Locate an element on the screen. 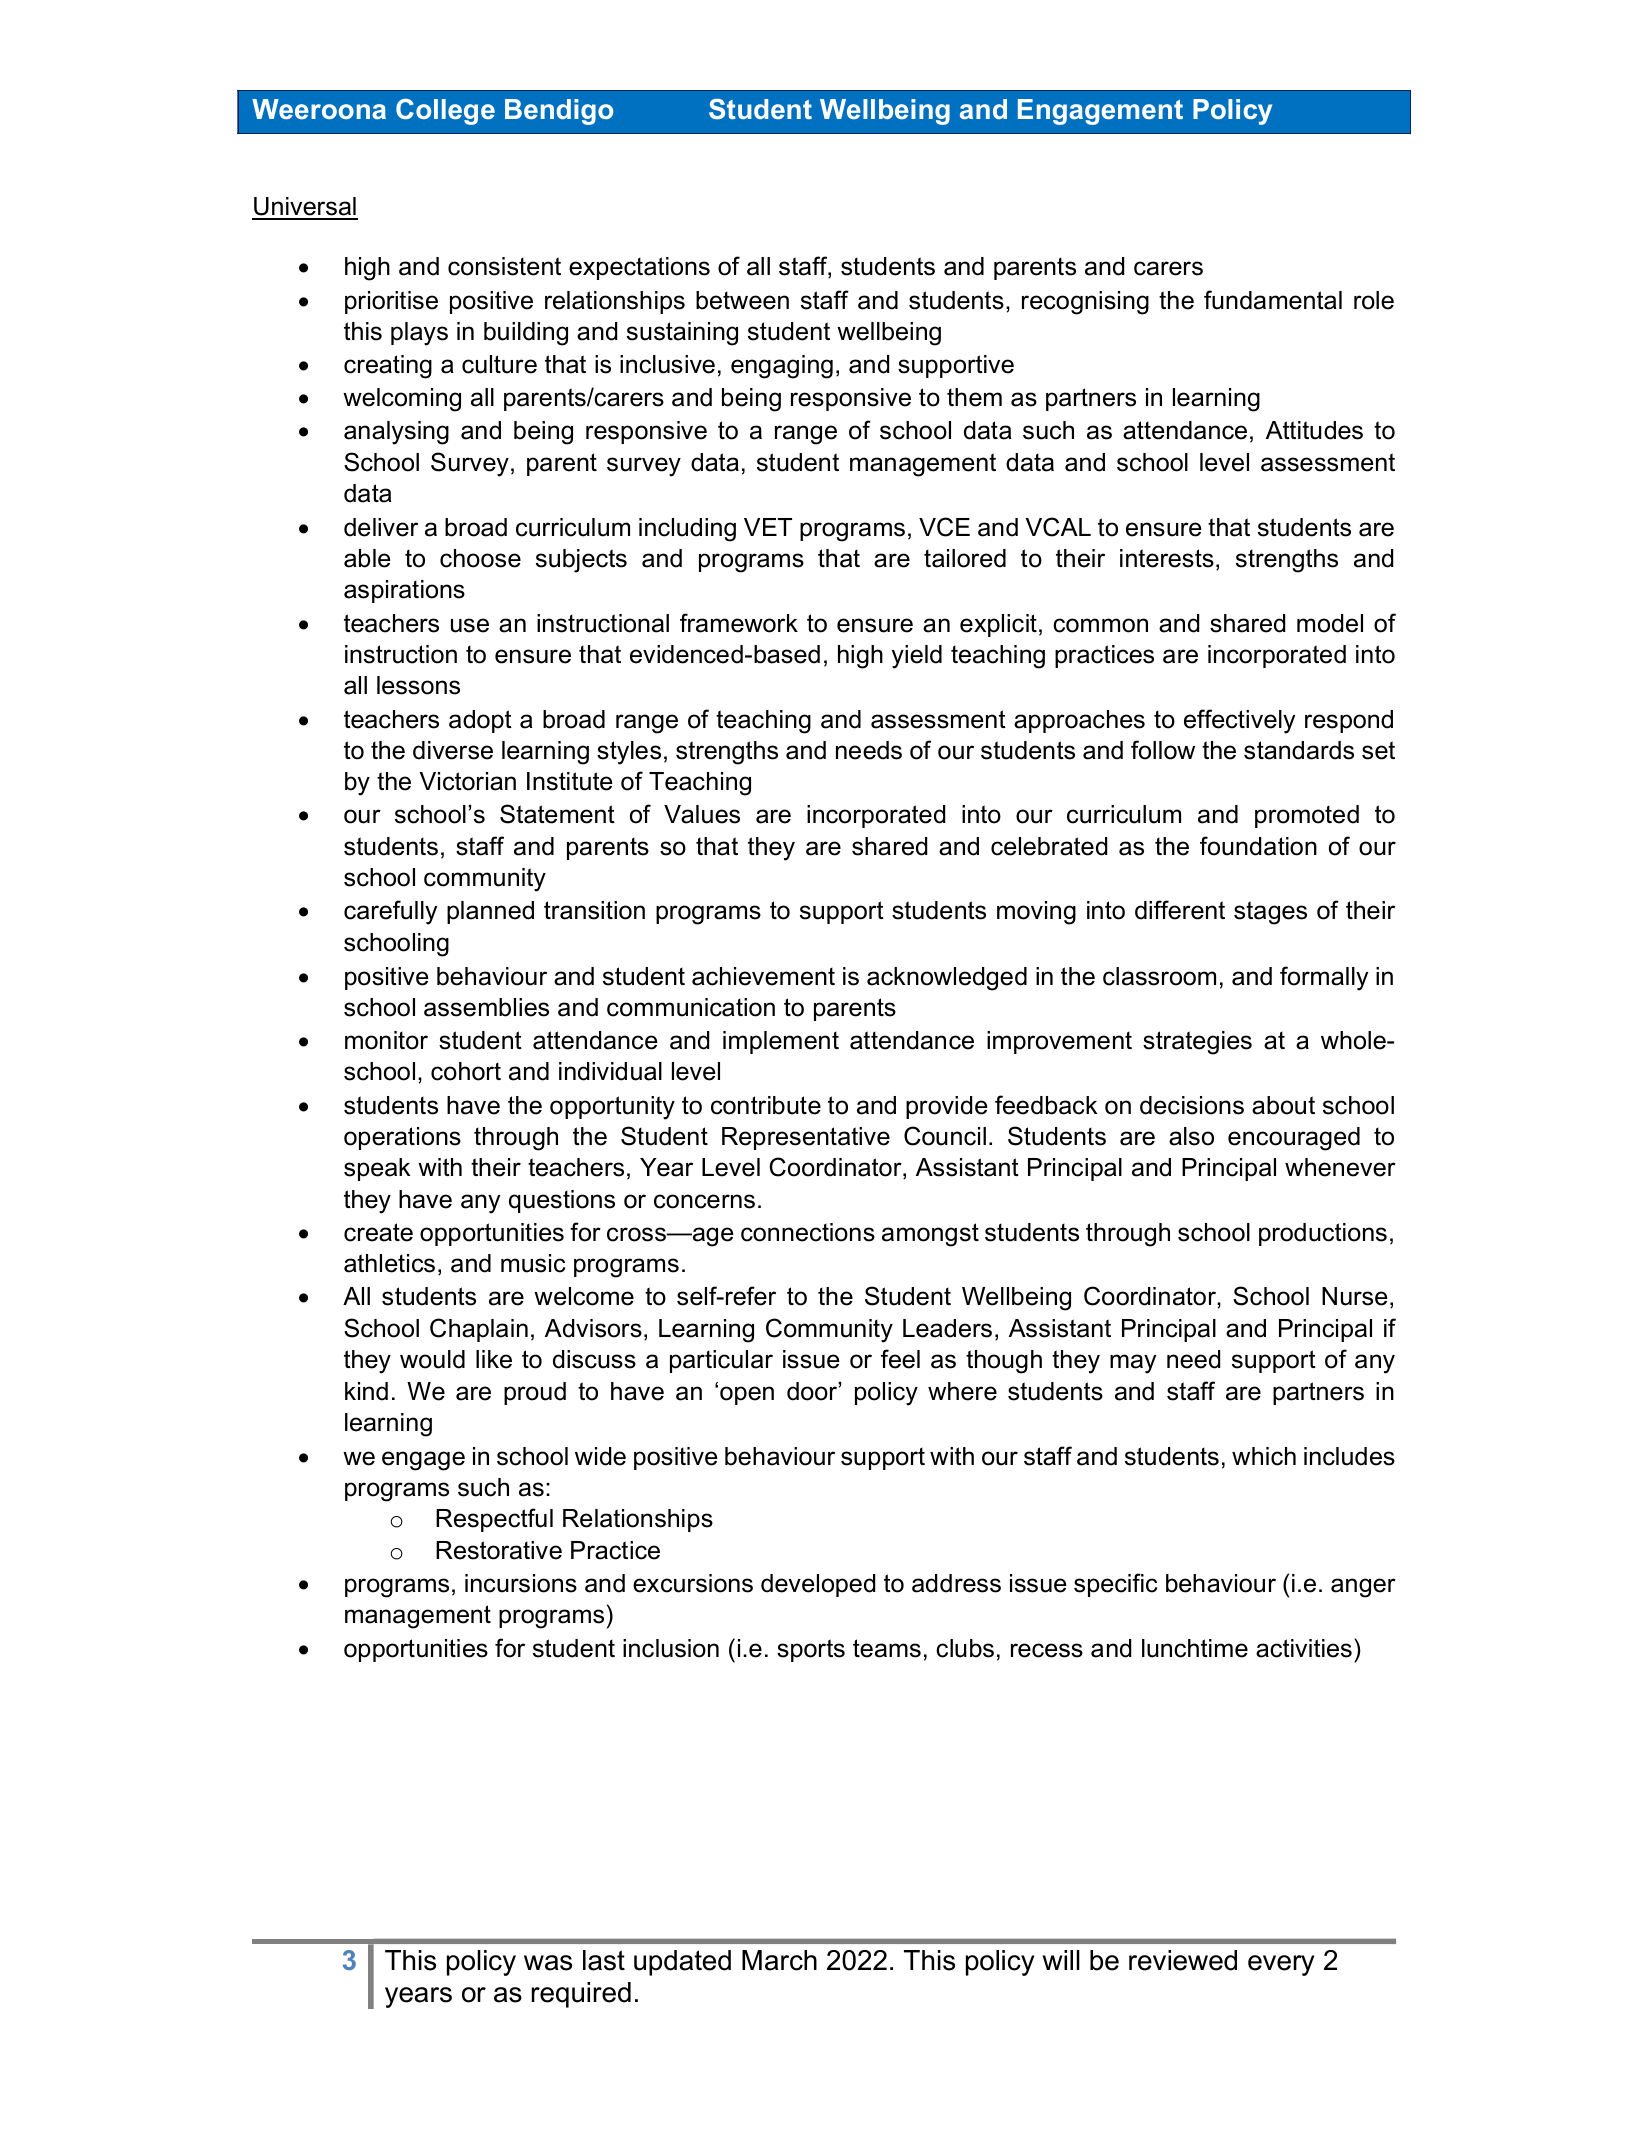  fundamental is located at coordinates (1273, 300).
